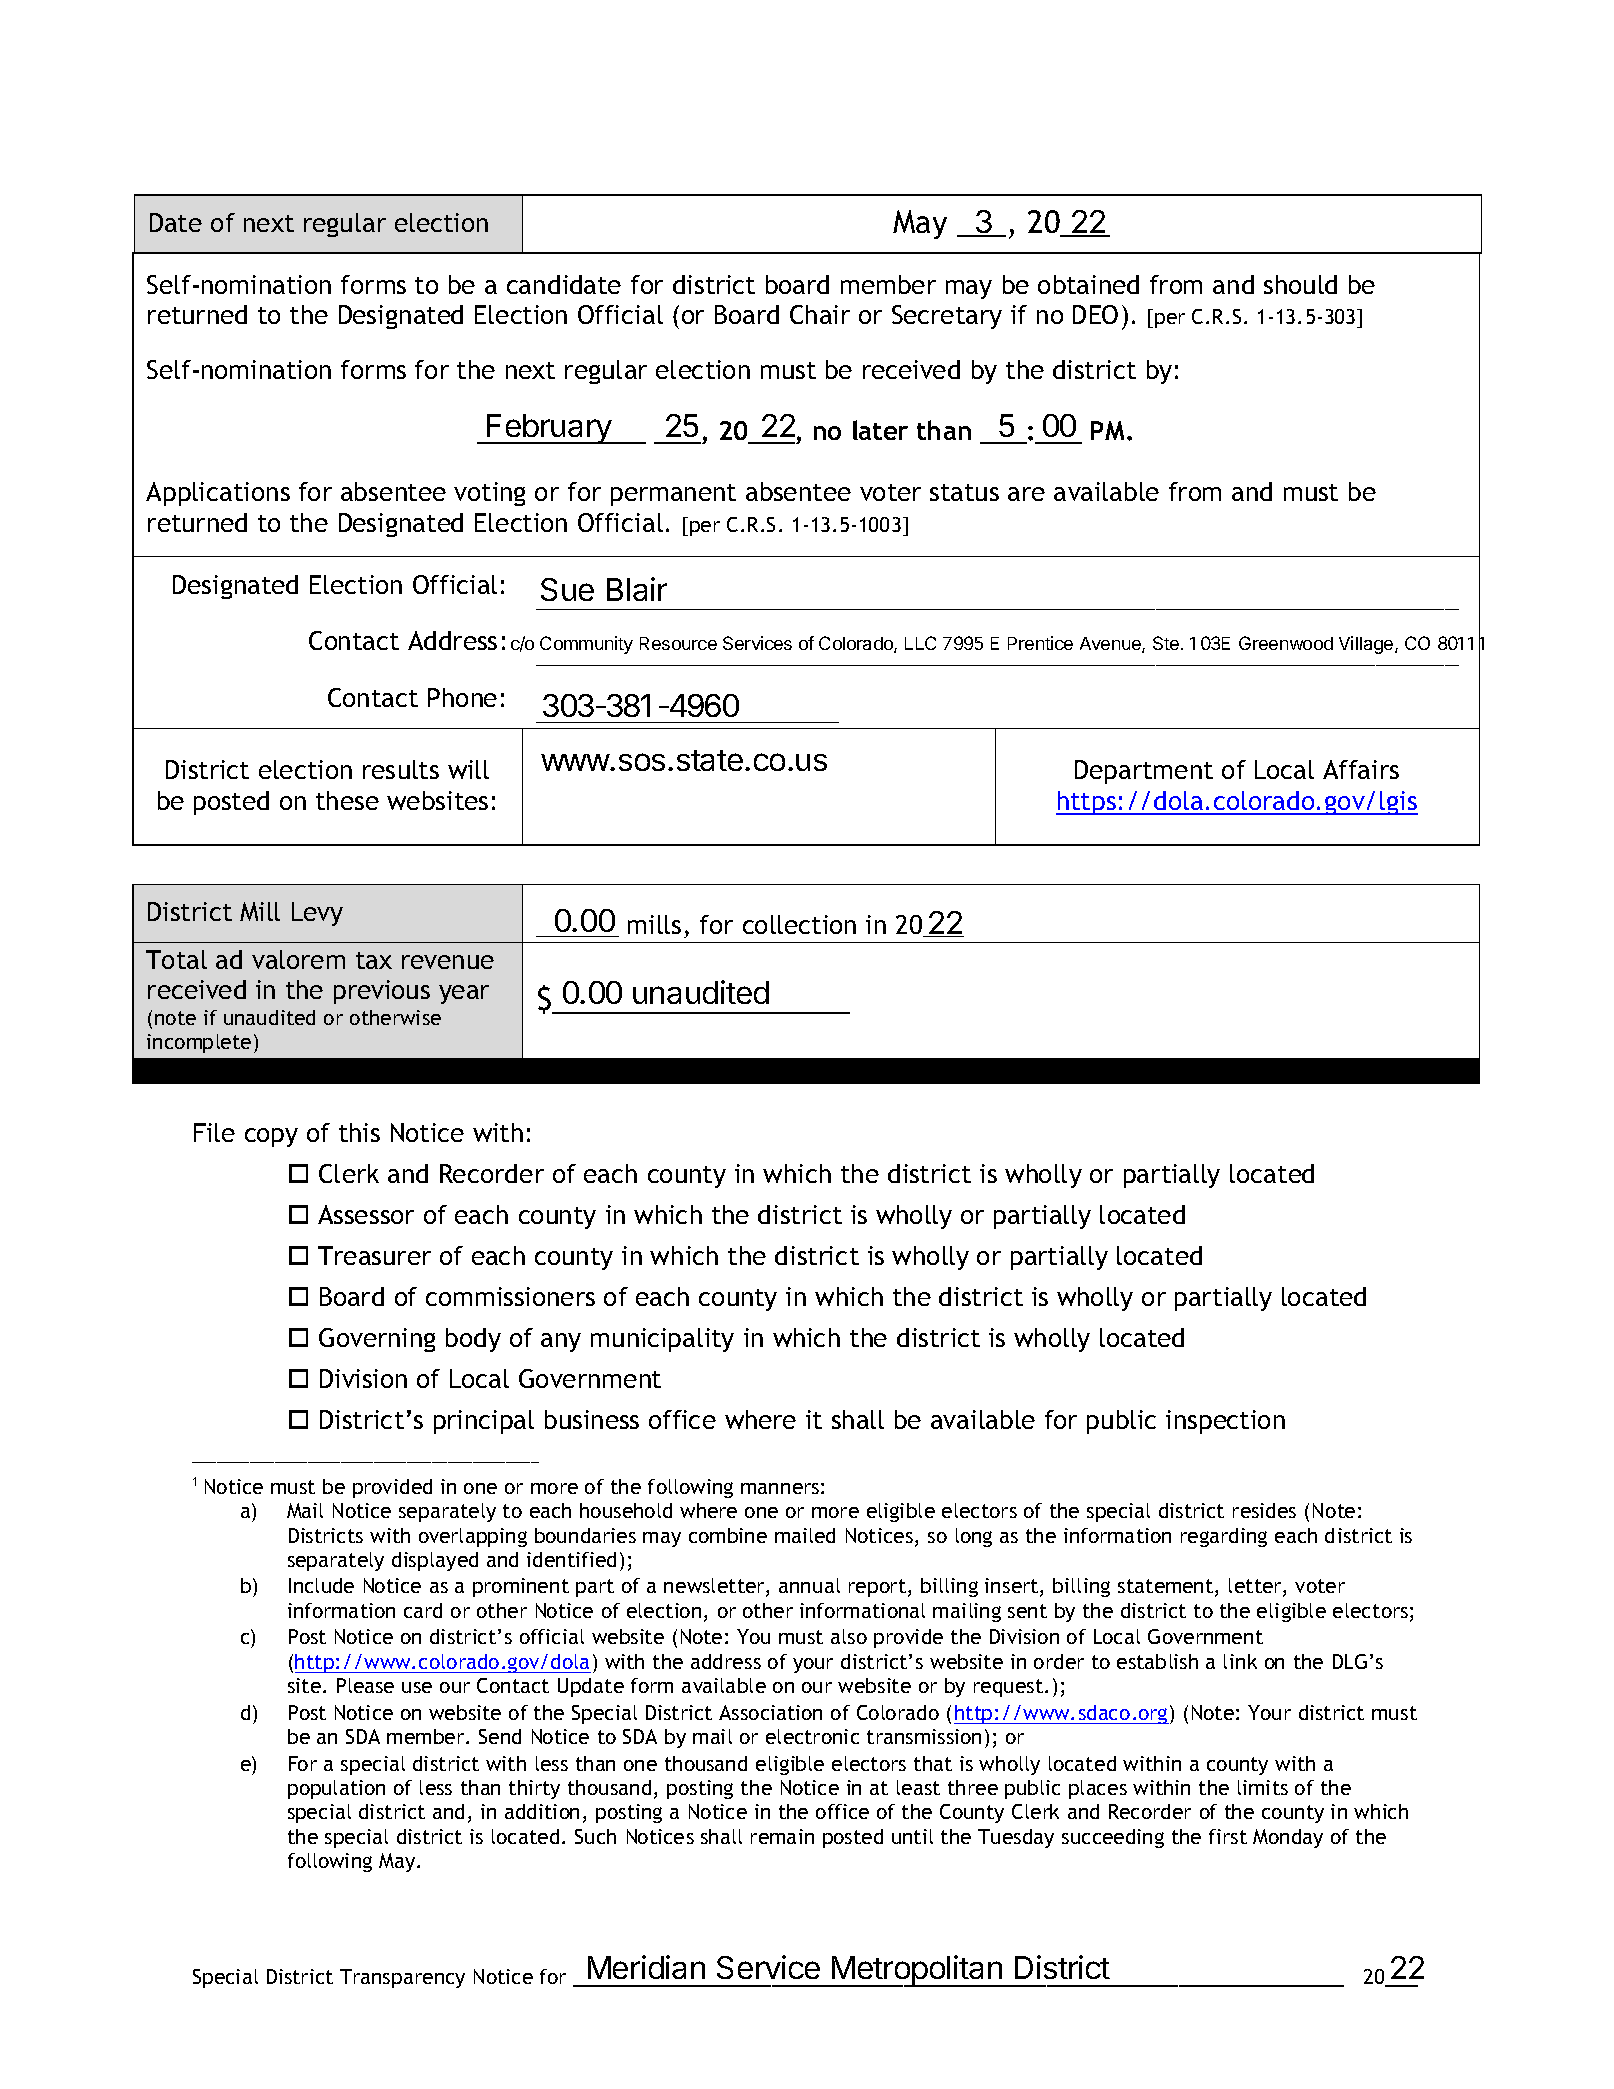 The width and height of the screenshot is (1614, 2089). What do you see at coordinates (1225, 1422) in the screenshot?
I see `inspection` at bounding box center [1225, 1422].
